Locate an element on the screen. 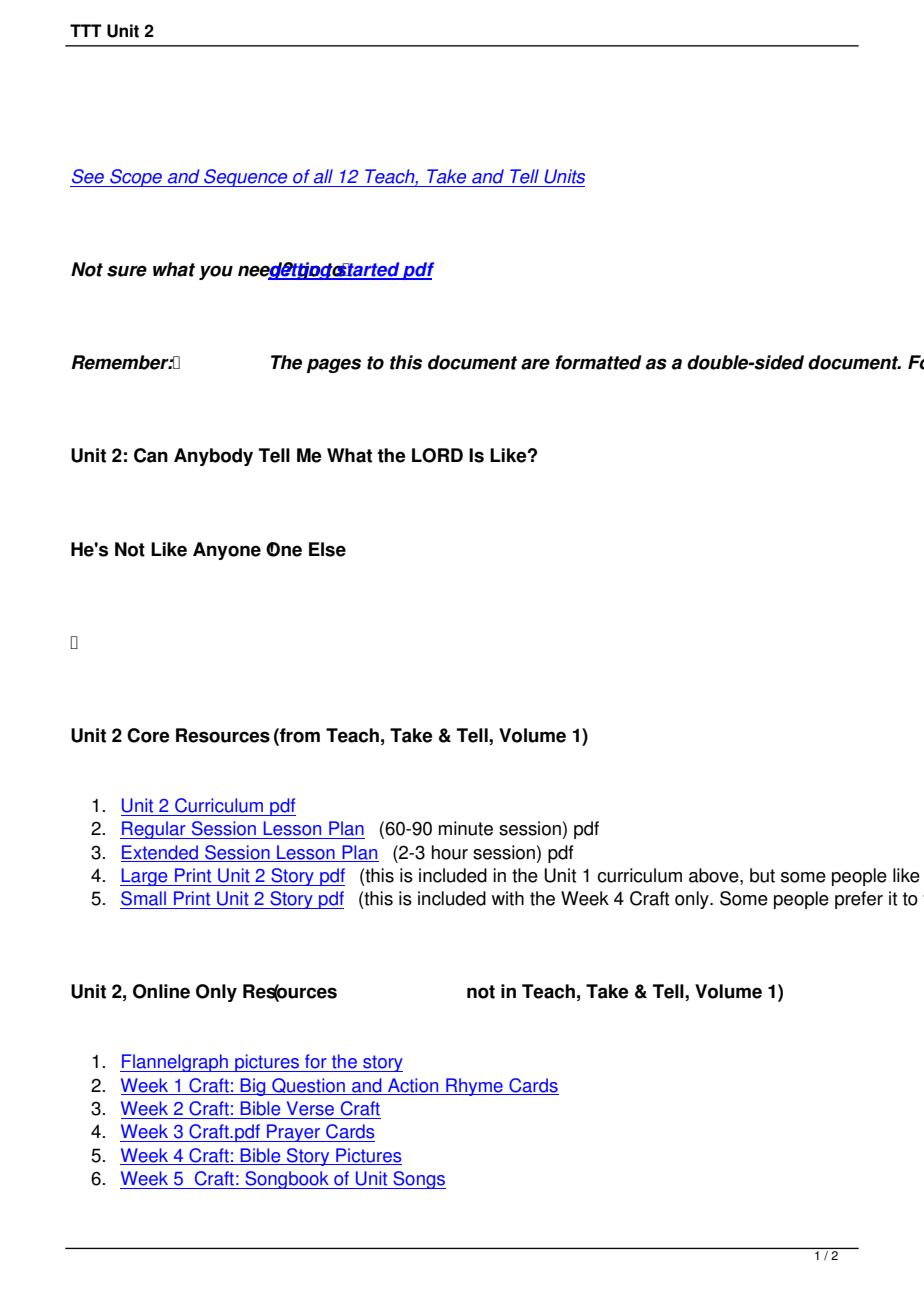 The width and height of the screenshot is (924, 1308). Sequence is located at coordinates (246, 178).
